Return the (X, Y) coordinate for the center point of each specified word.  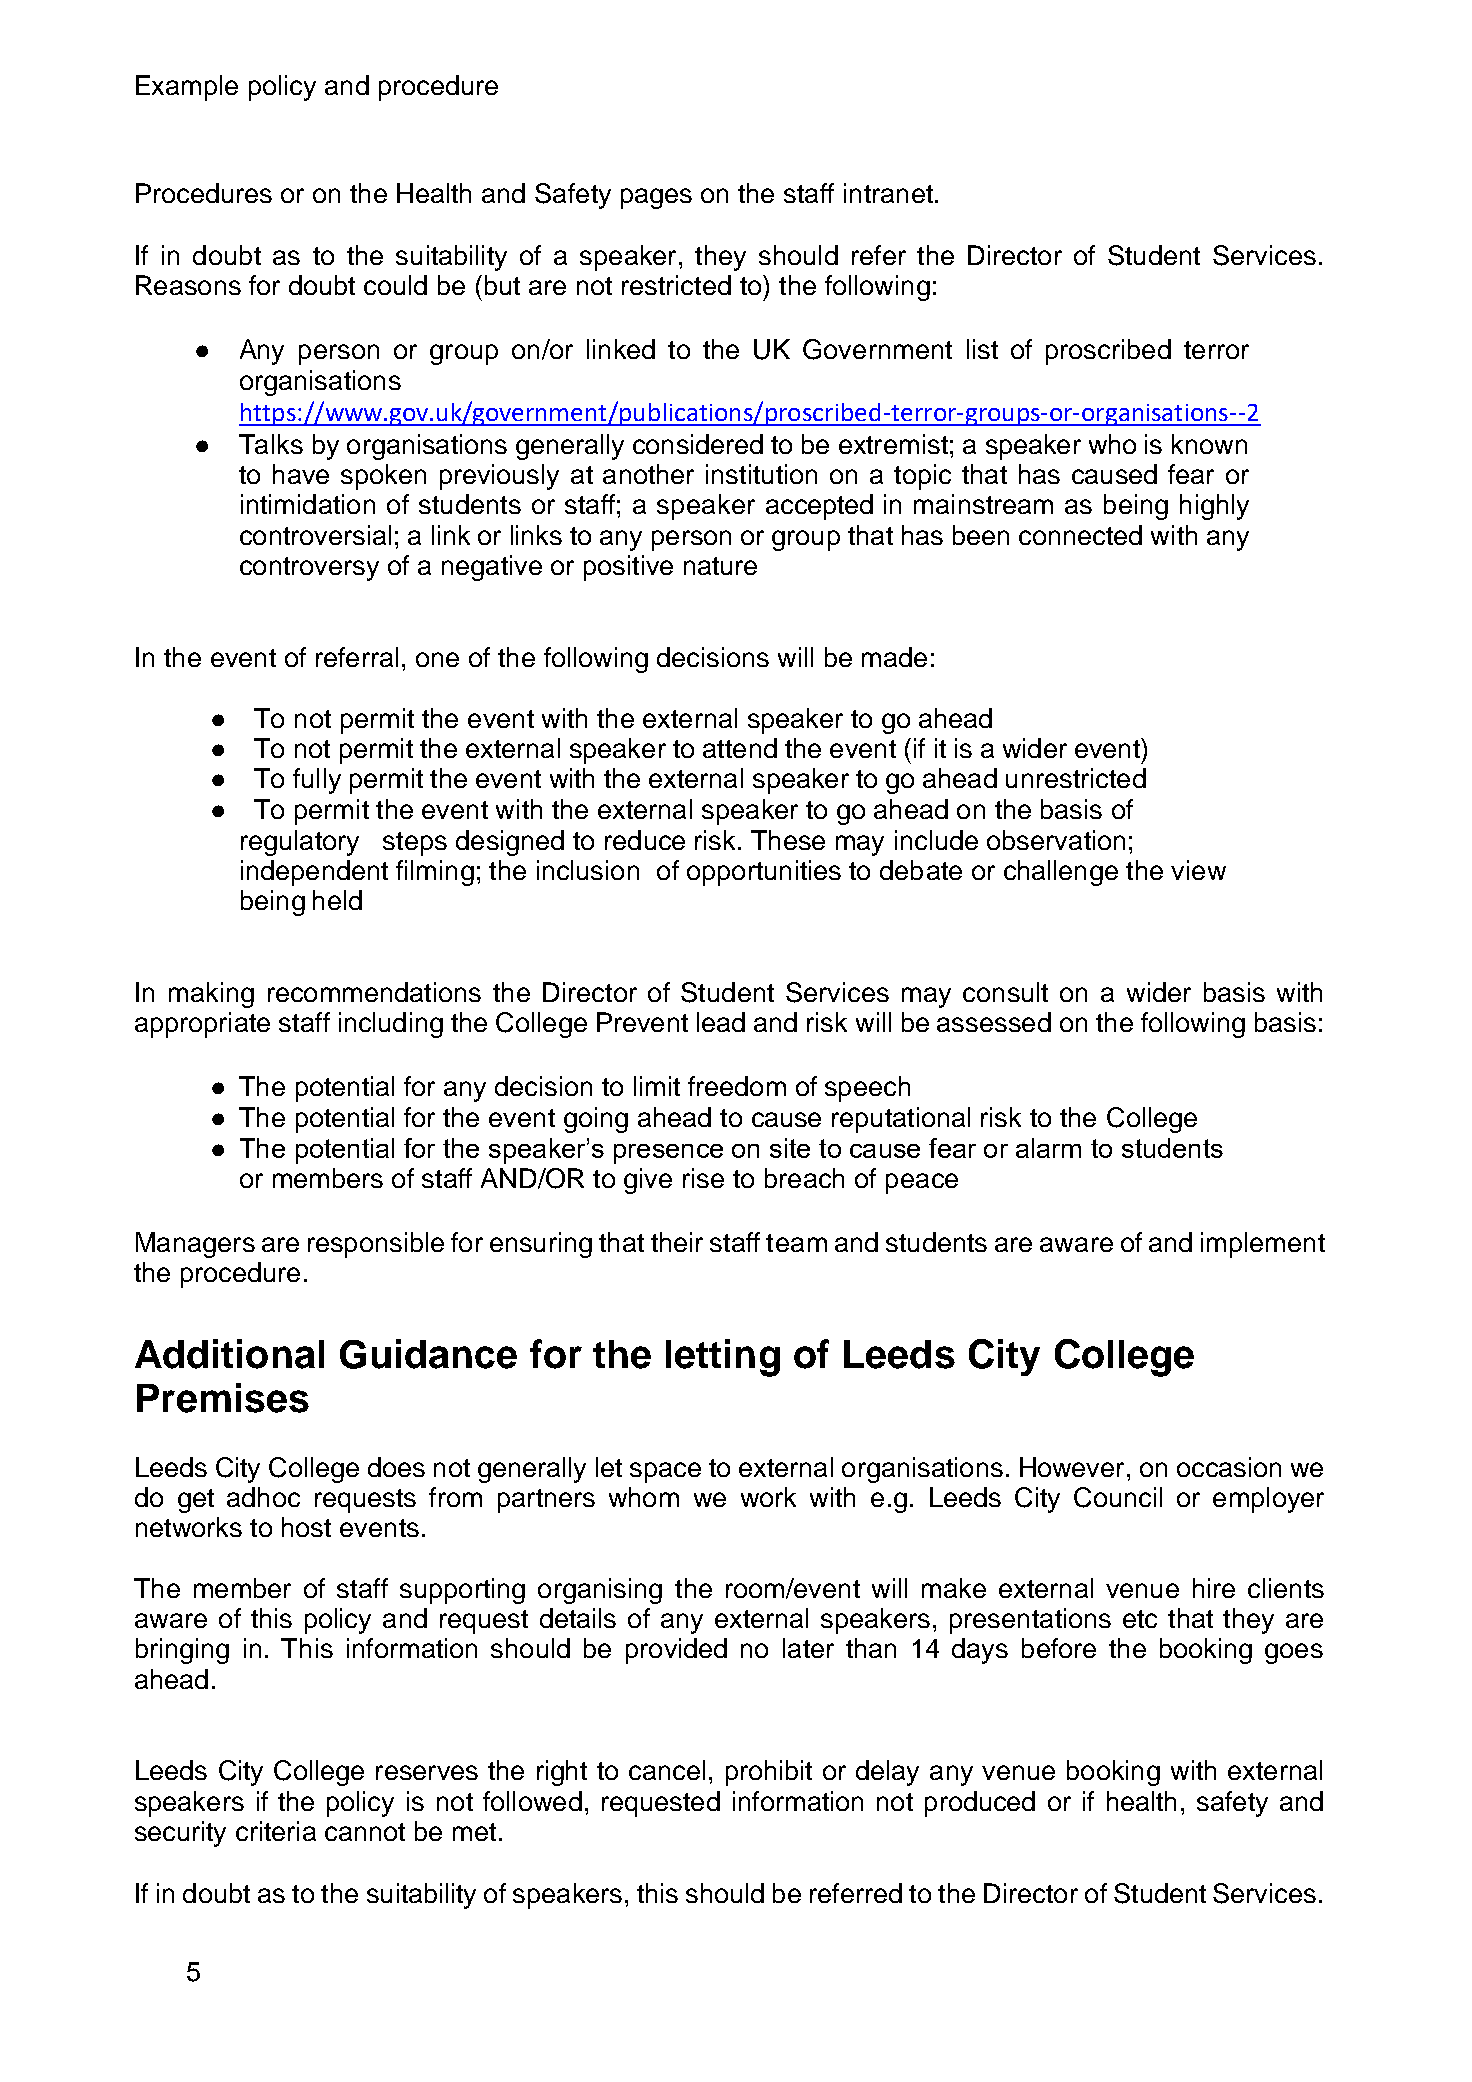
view (1198, 870)
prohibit (769, 1773)
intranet (888, 193)
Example (187, 88)
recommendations (374, 992)
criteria (276, 1831)
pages (656, 198)
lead (721, 1022)
